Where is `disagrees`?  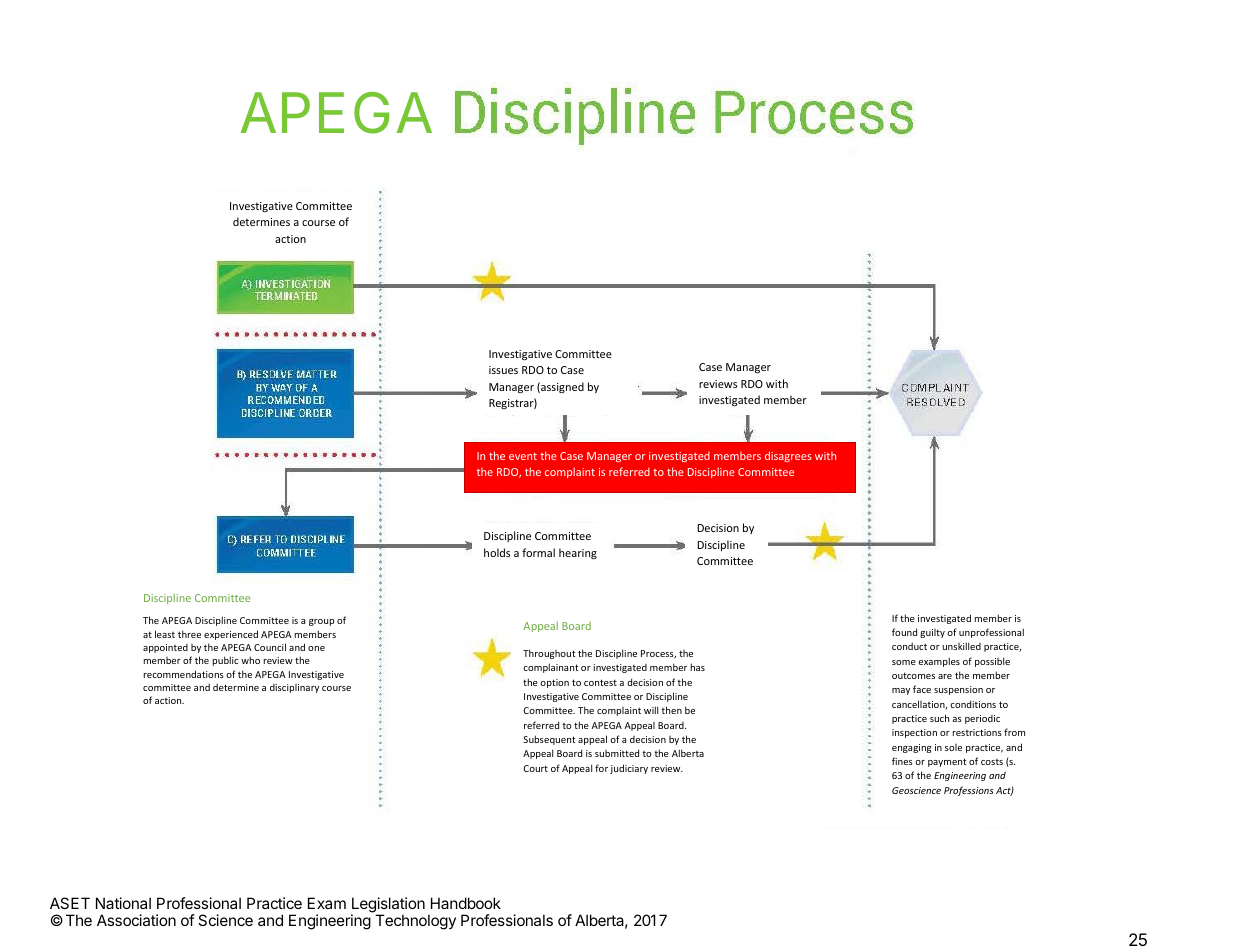
disagrees is located at coordinates (788, 456).
